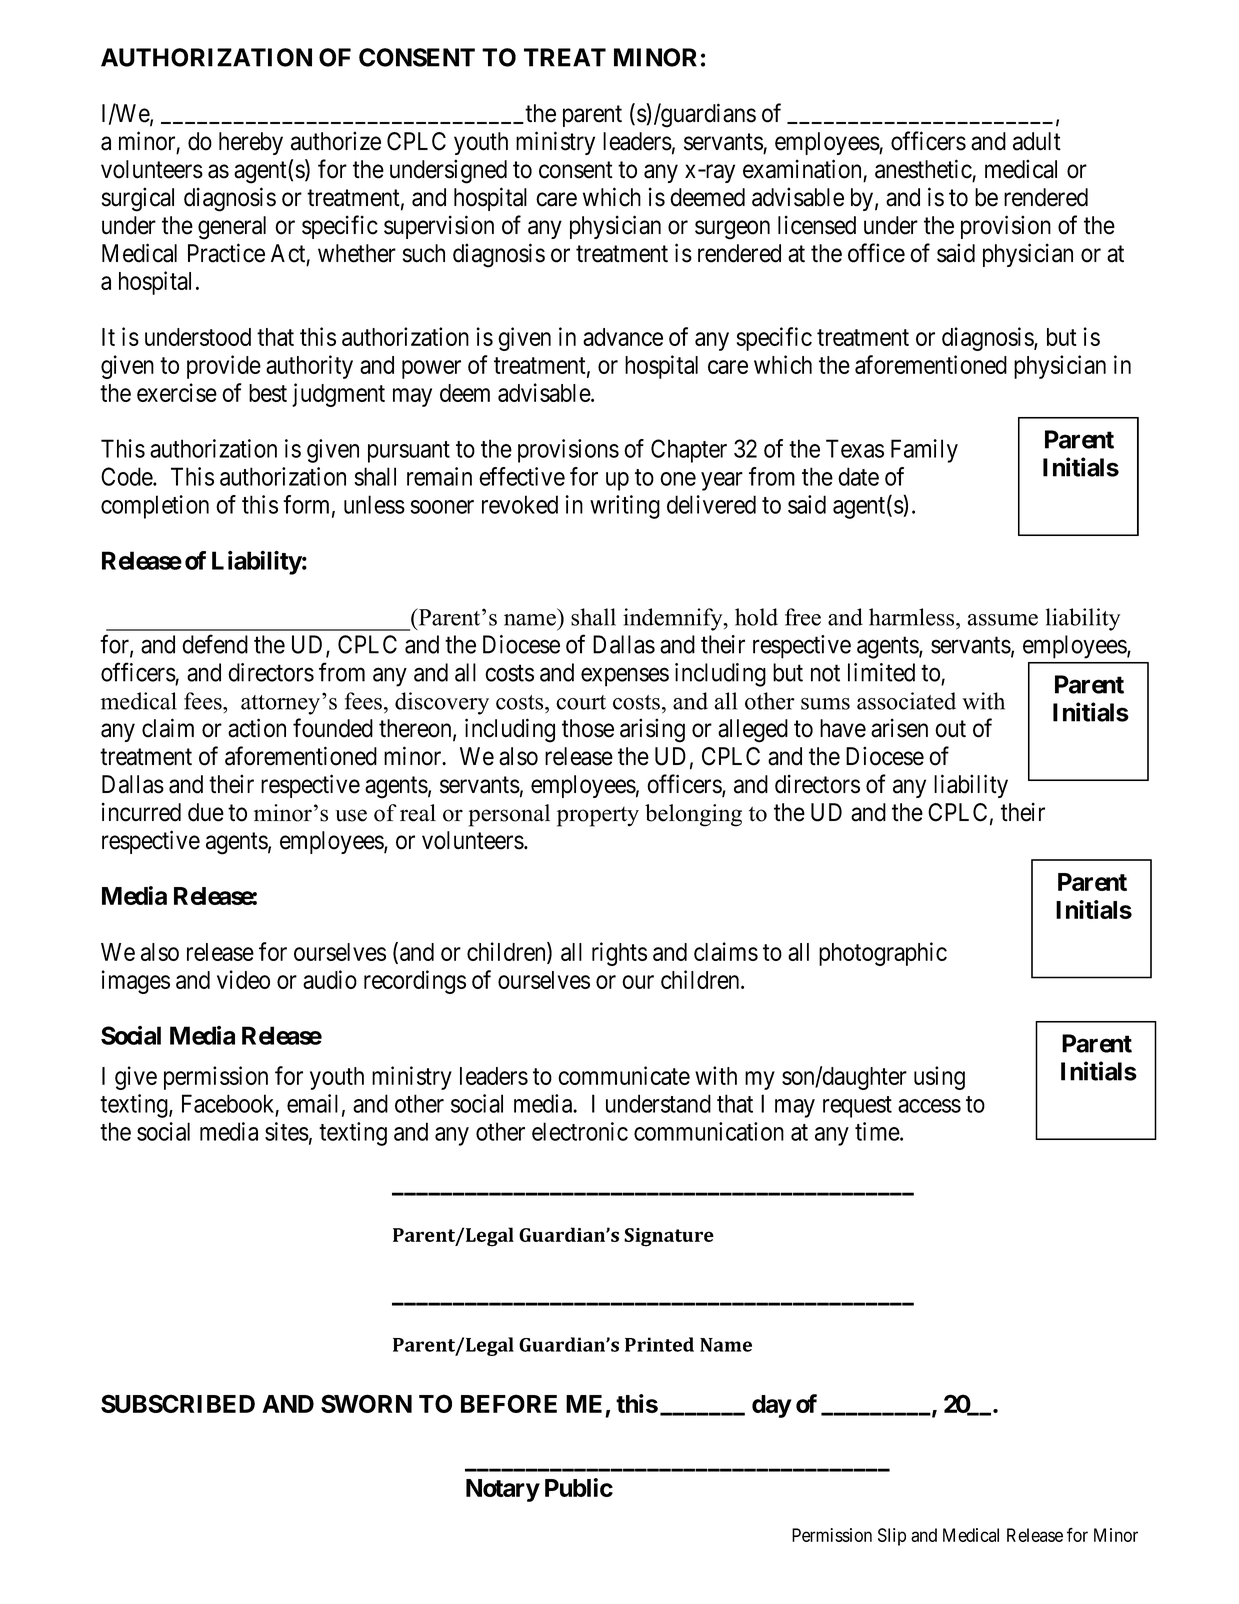  I want to click on anesthetic, so click(923, 169).
